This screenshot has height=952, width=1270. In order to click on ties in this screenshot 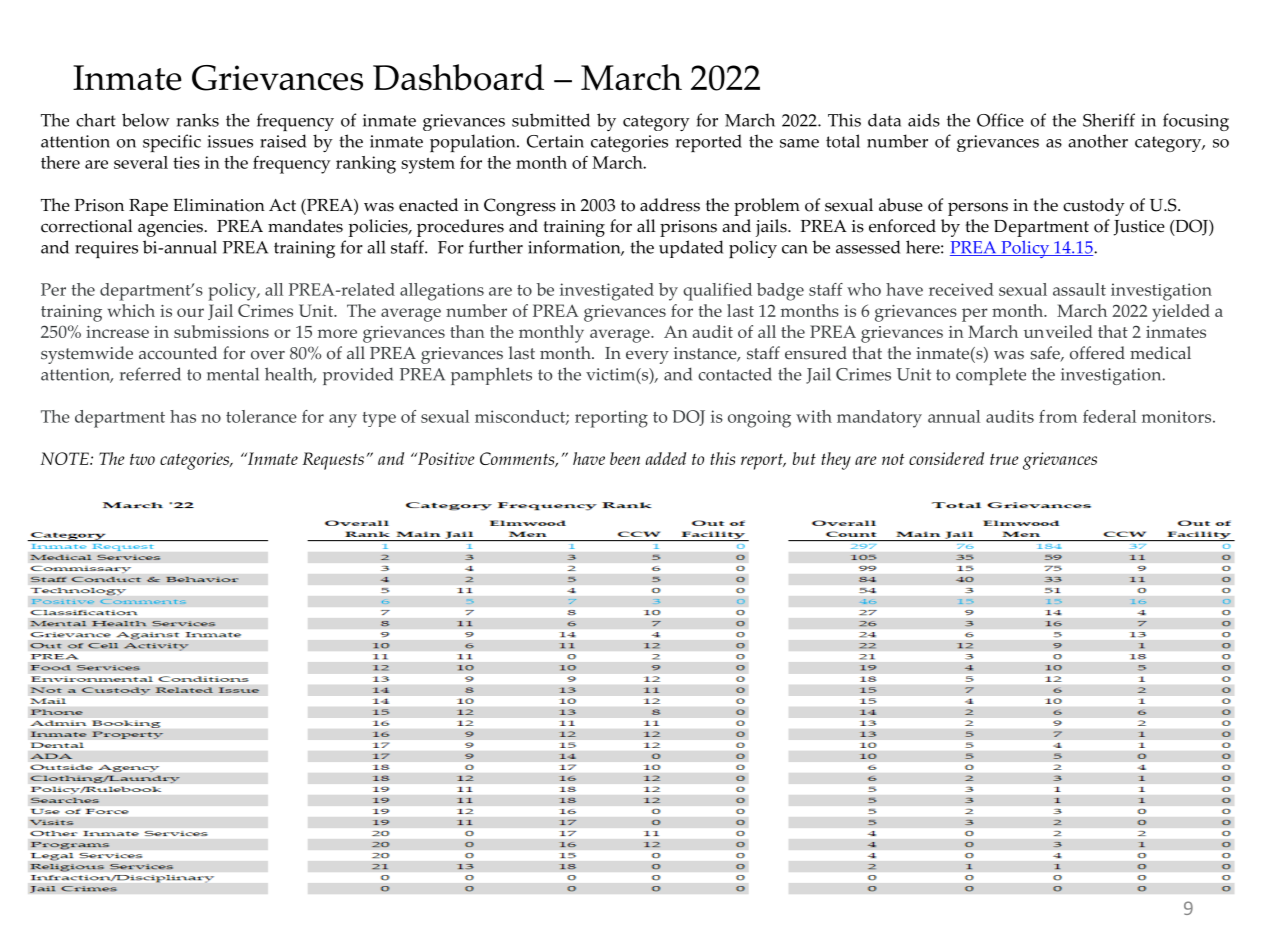, I will do `click(186, 162)`.
